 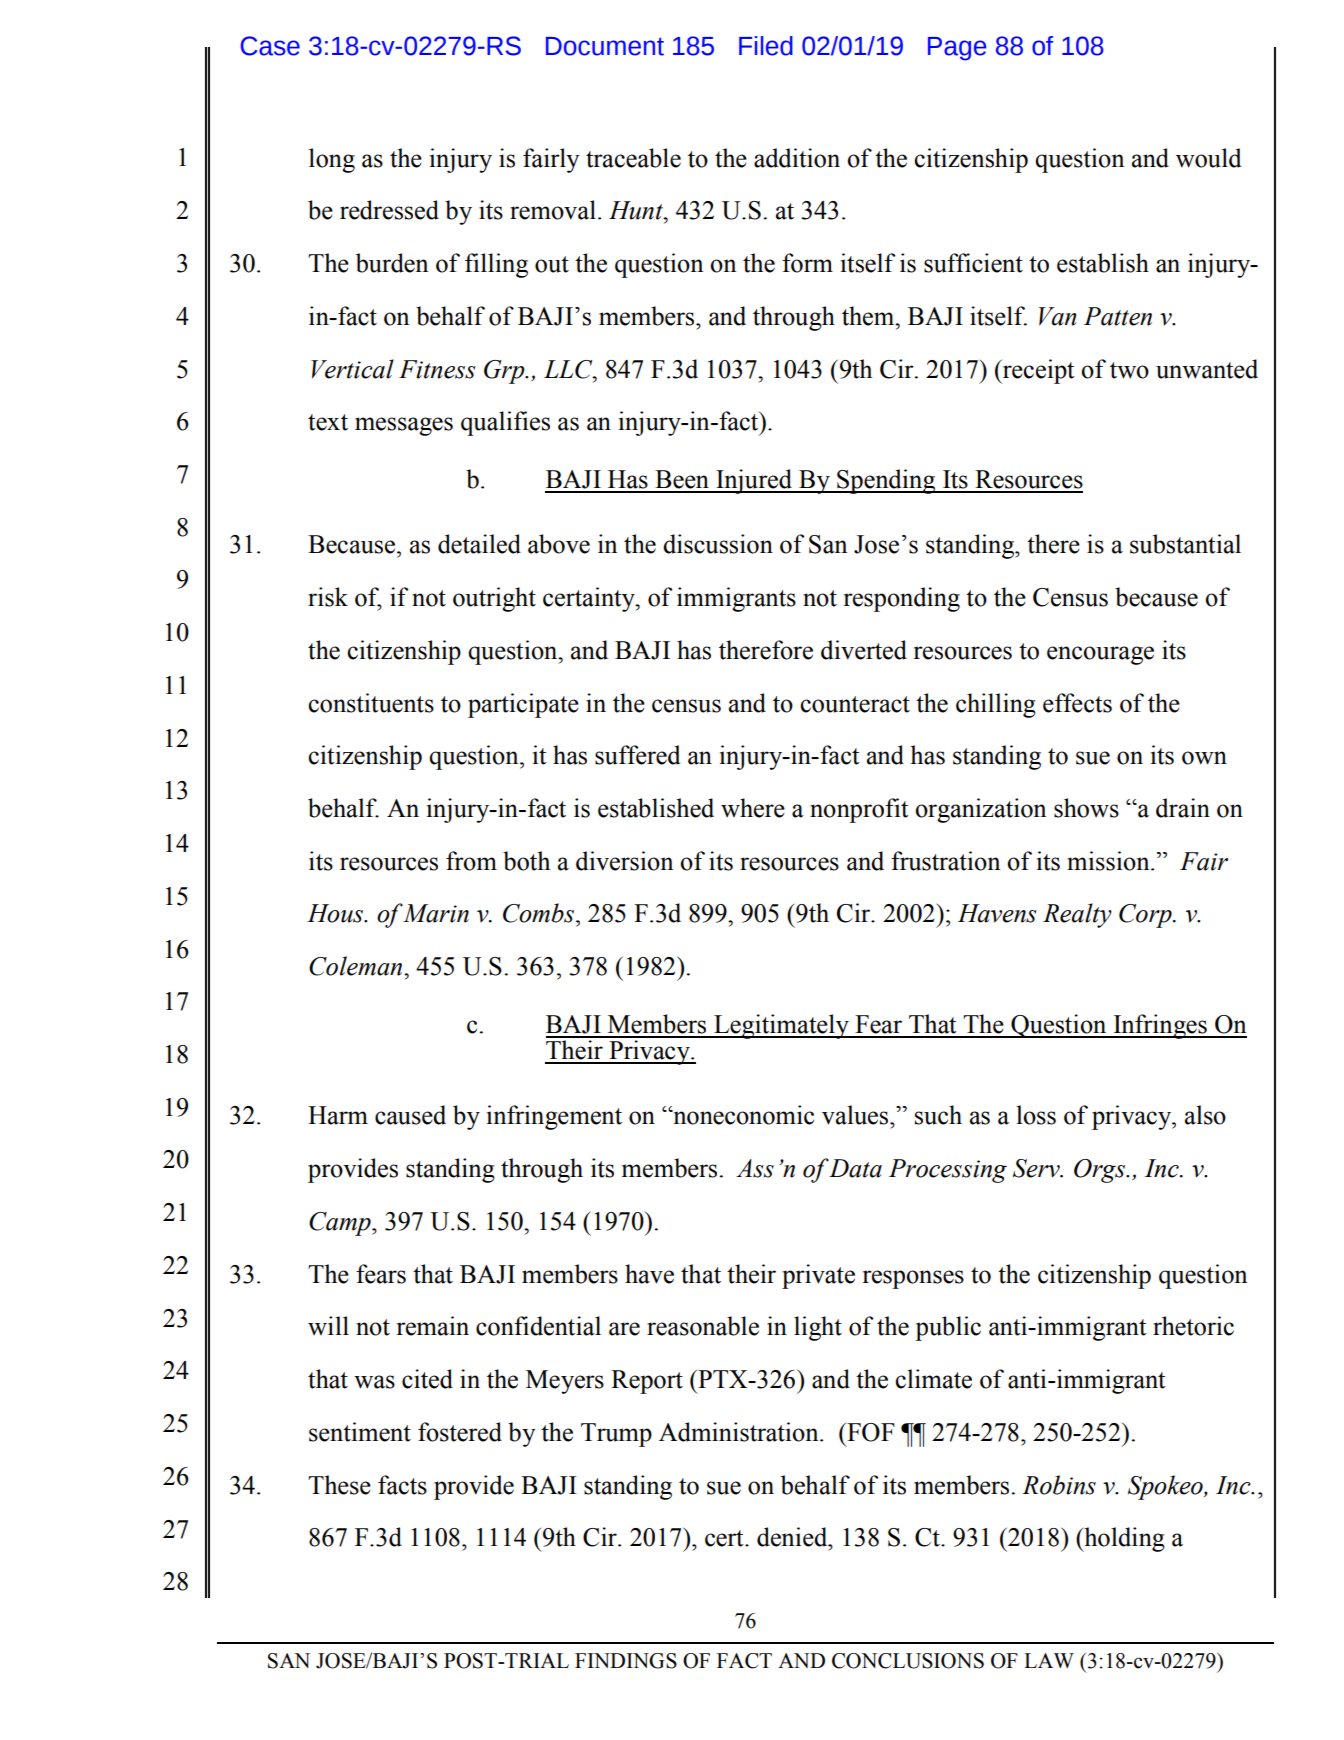 What do you see at coordinates (341, 1224) in the page?
I see `Camp` at bounding box center [341, 1224].
